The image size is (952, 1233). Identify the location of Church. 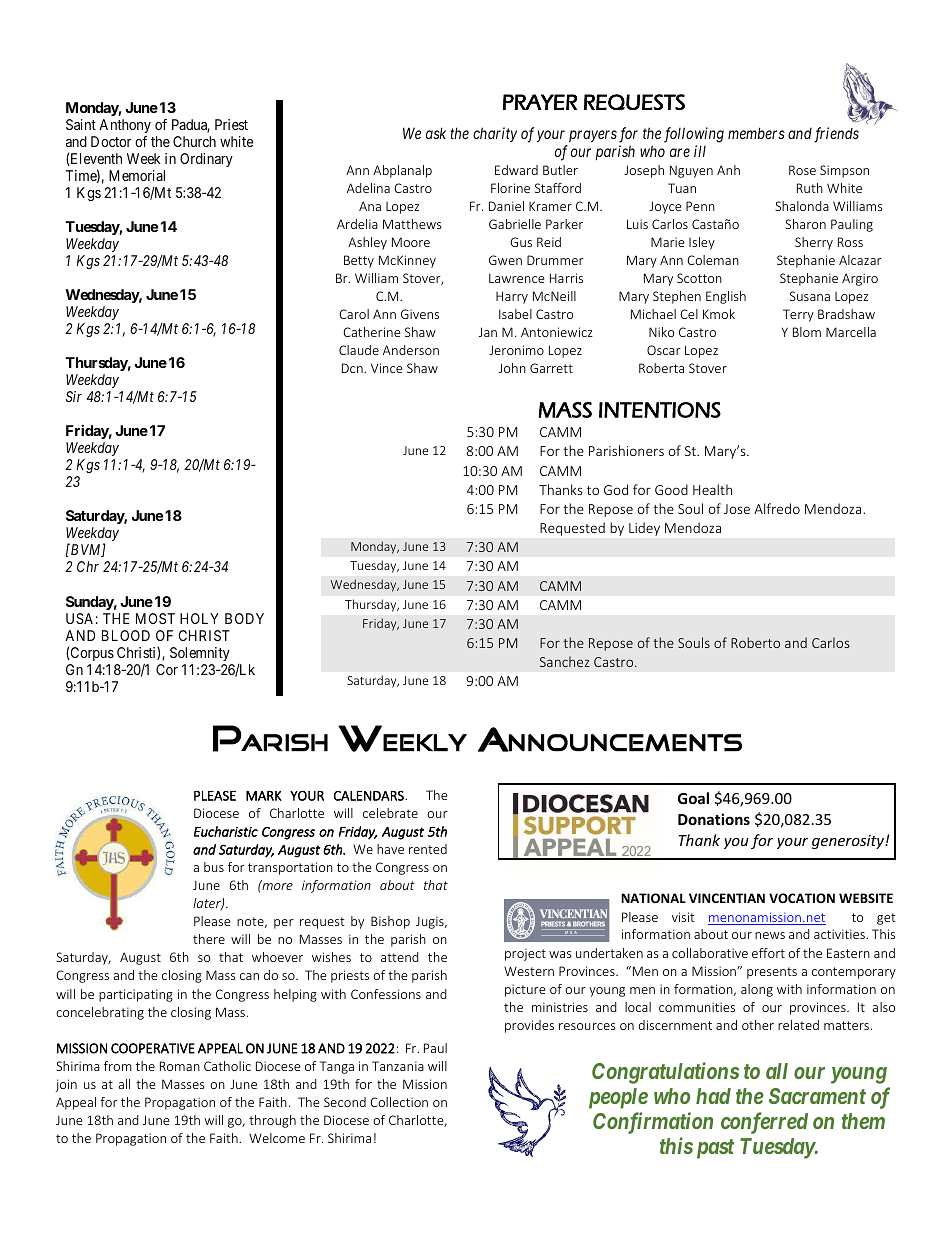
(194, 141).
